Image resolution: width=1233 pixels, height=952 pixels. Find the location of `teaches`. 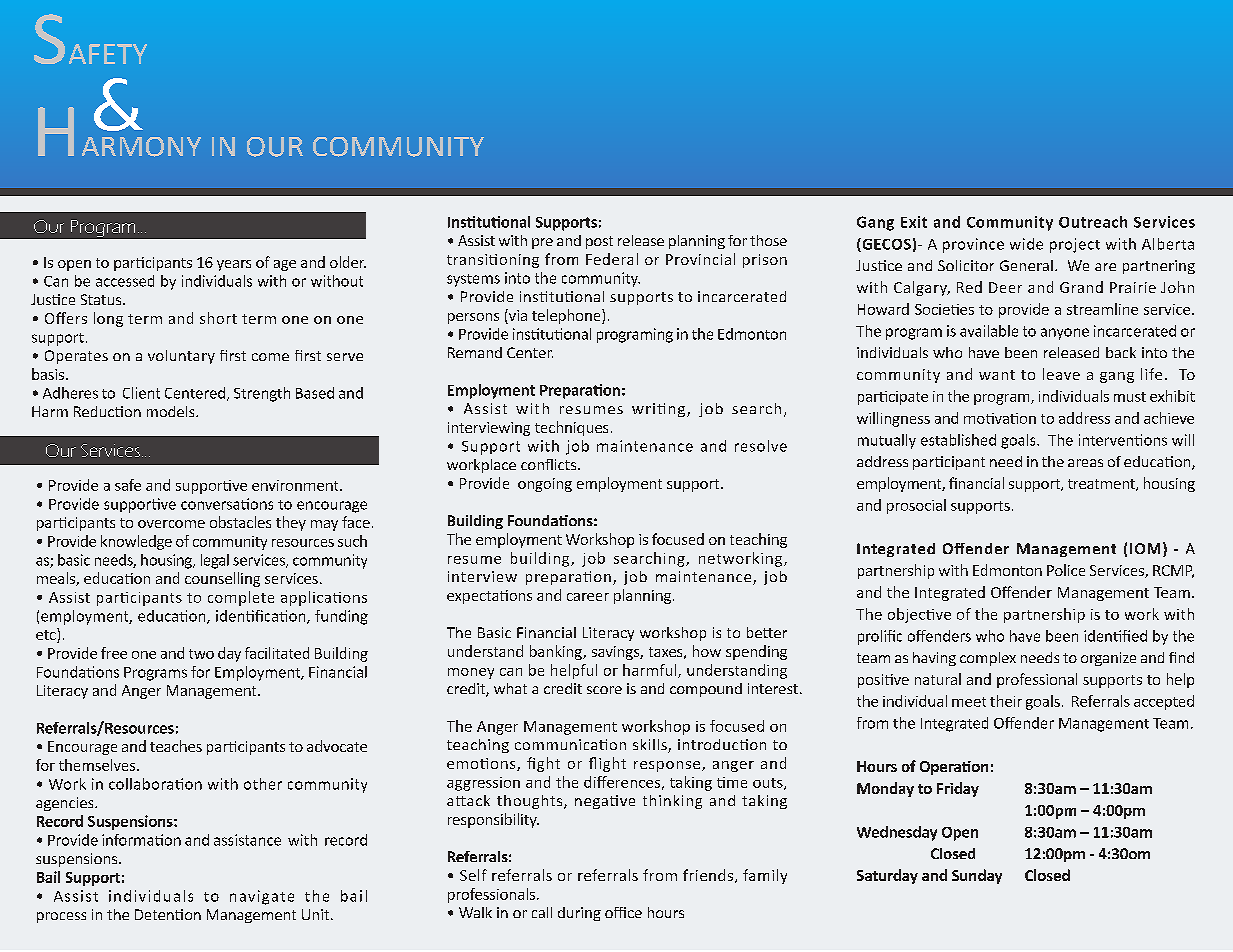

teaches is located at coordinates (176, 746).
